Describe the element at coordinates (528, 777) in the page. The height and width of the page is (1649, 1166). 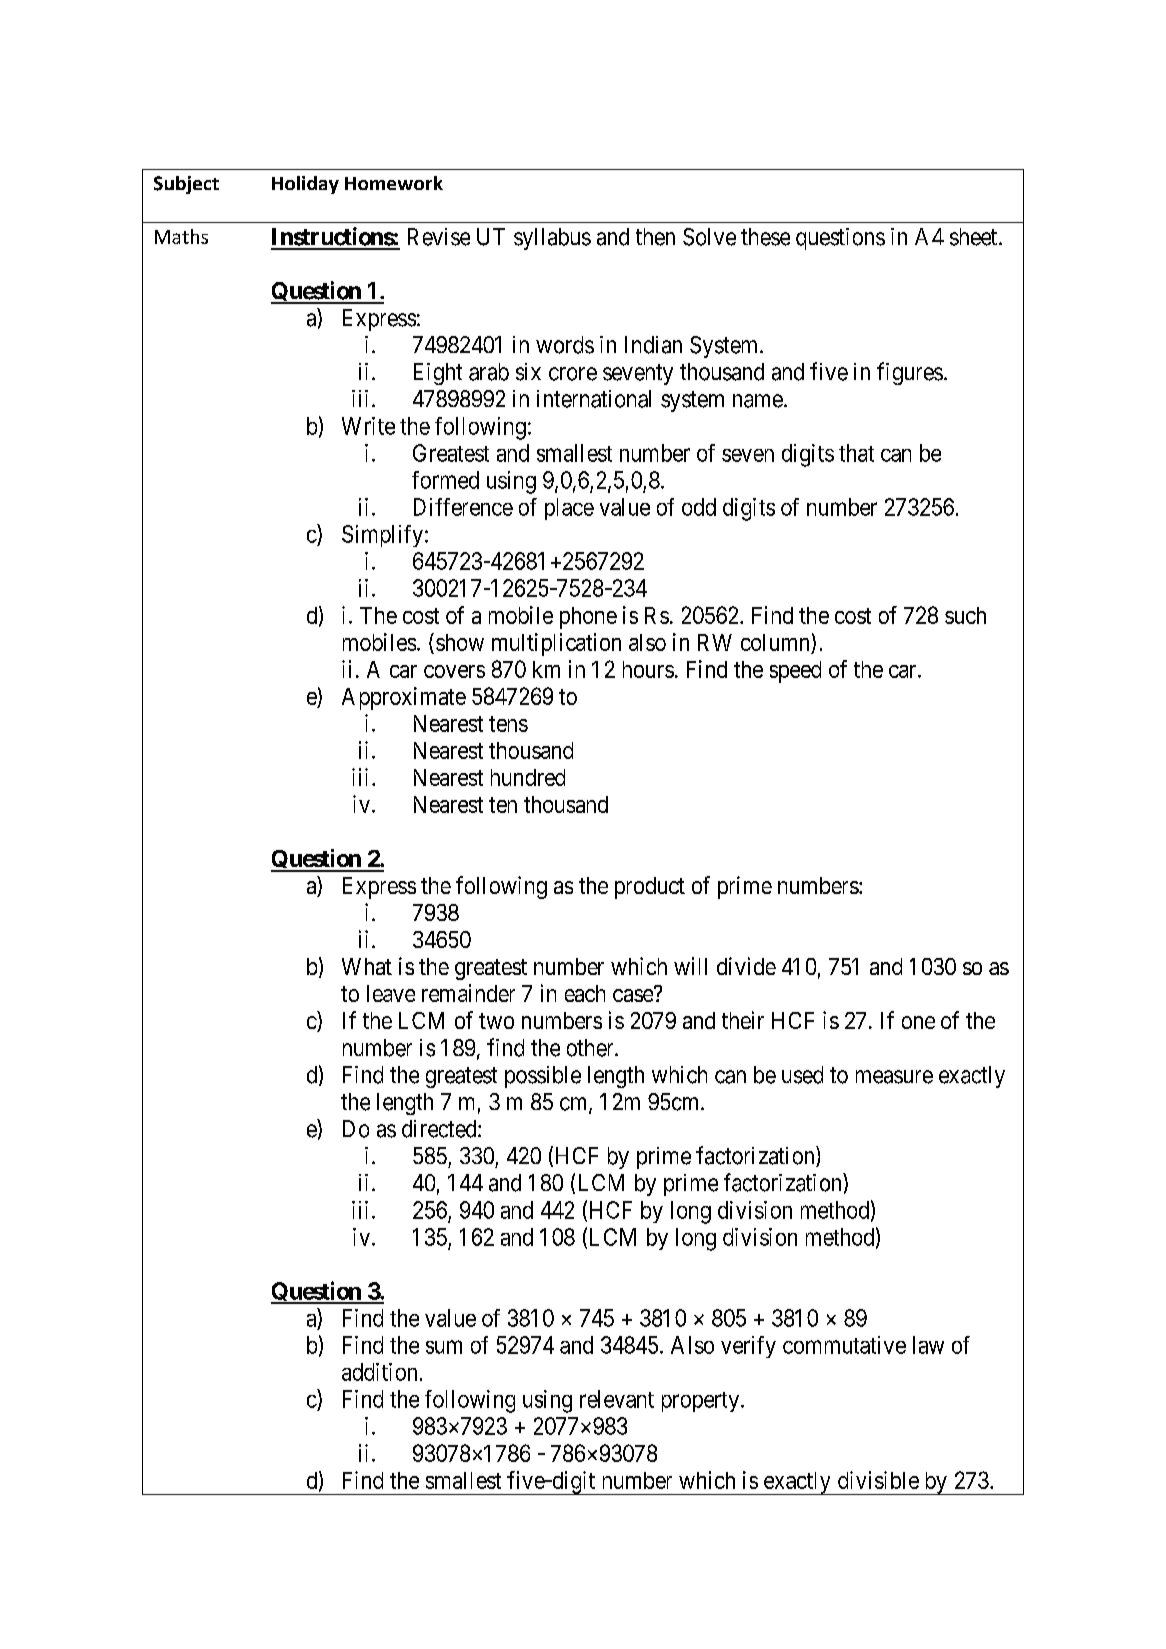
I see `hundred` at that location.
